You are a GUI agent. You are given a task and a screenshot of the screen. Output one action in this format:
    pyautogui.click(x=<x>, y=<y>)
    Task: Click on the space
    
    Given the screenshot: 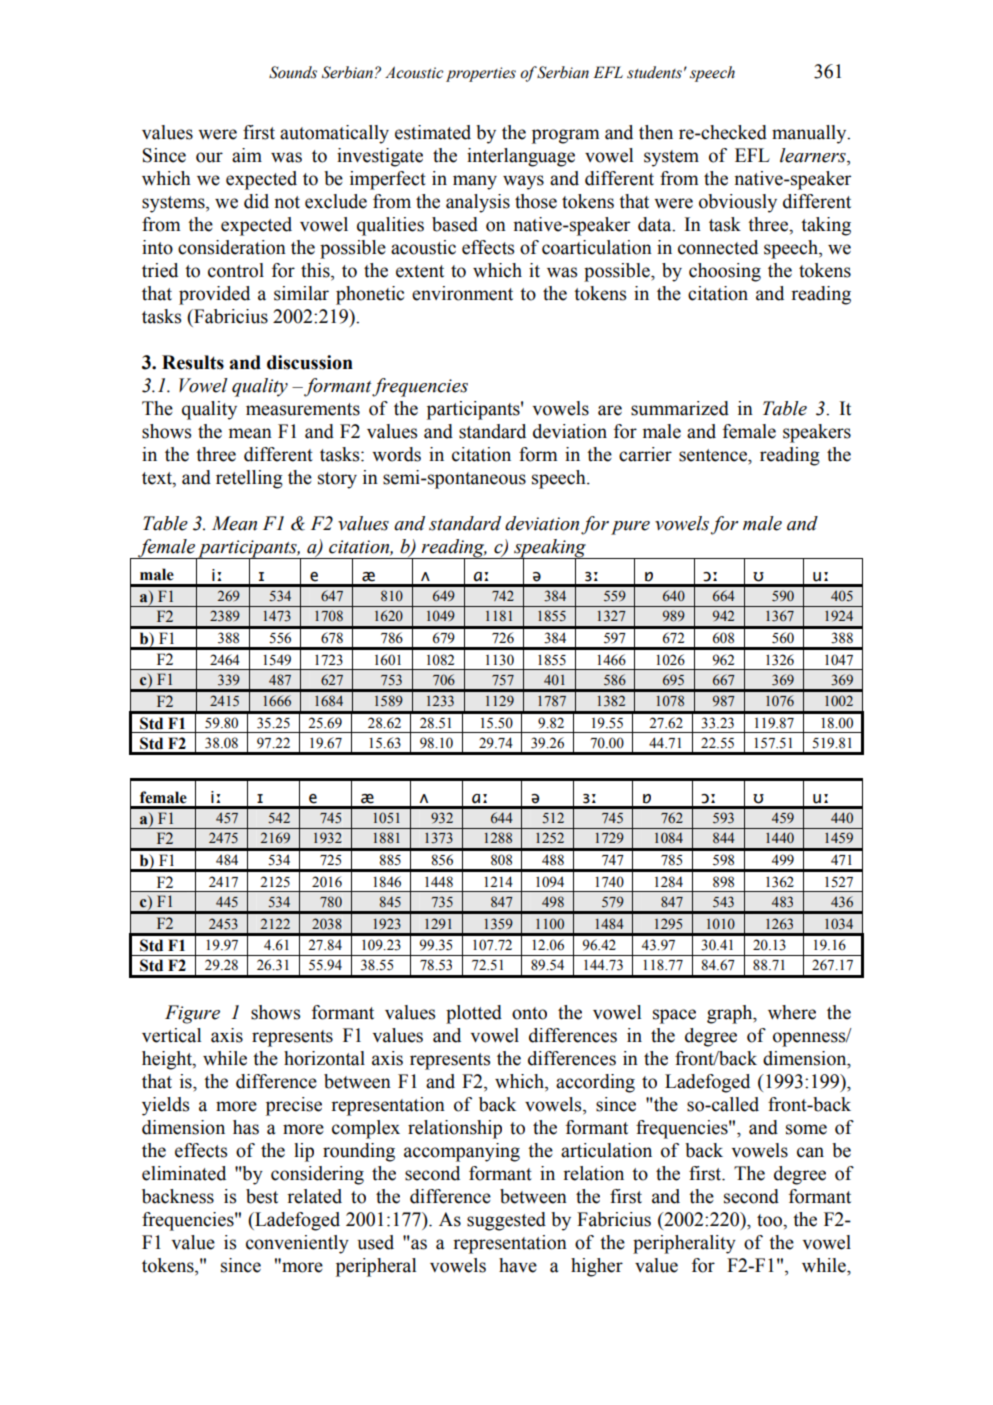 What is the action you would take?
    pyautogui.click(x=674, y=1016)
